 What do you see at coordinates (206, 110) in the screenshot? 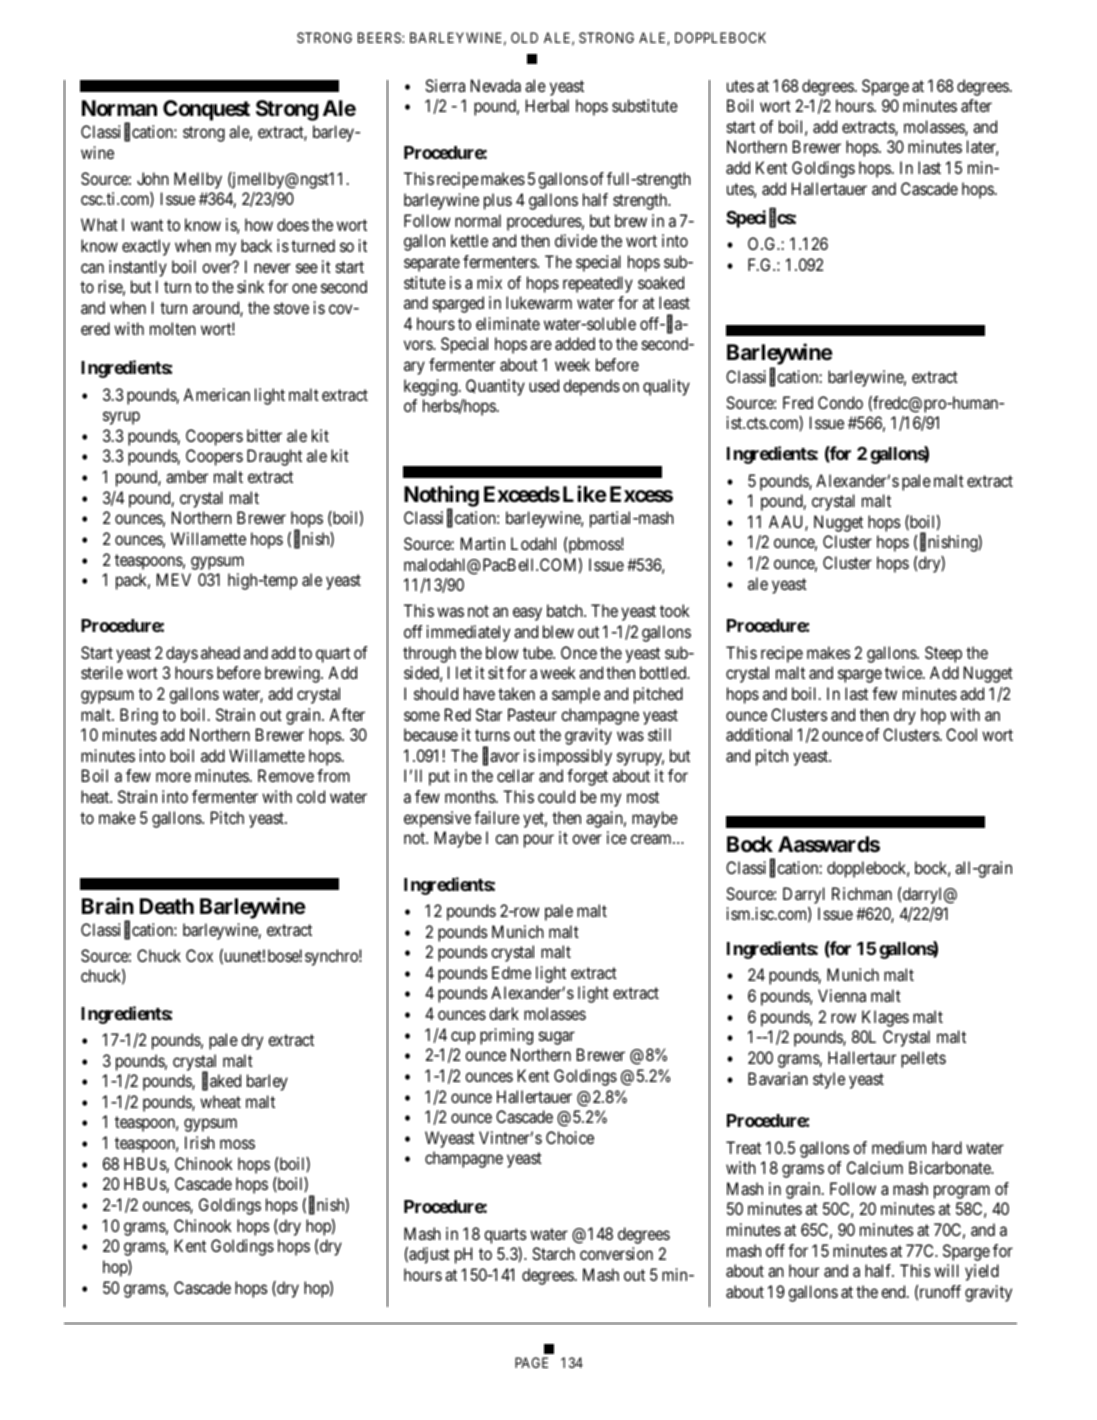
I see `Conquest` at bounding box center [206, 110].
